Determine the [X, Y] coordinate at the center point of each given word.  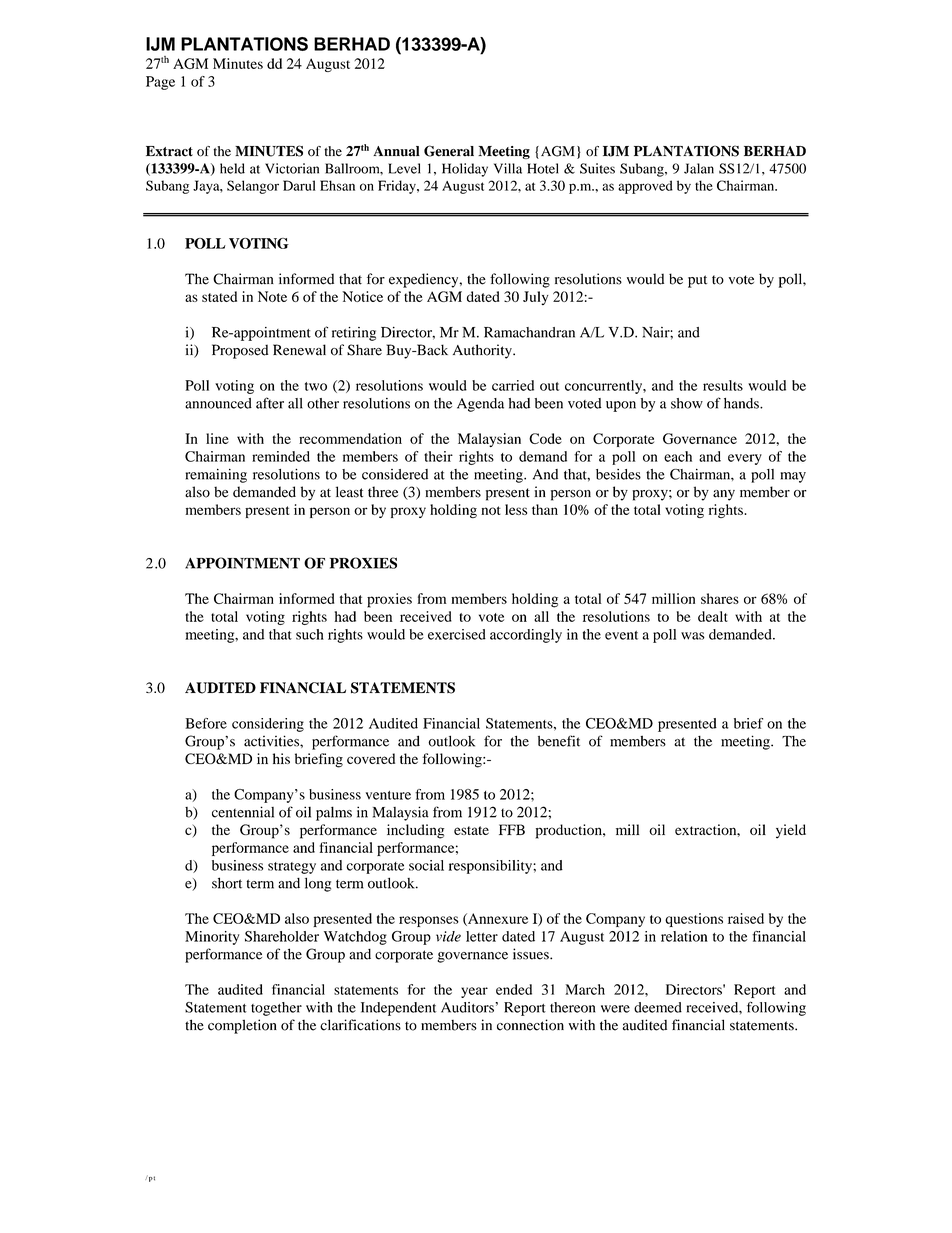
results [723, 385]
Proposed [240, 351]
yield [791, 831]
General [449, 151]
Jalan [699, 168]
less [516, 509]
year [474, 992]
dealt [713, 616]
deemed [658, 1007]
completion [242, 1026]
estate [471, 830]
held [232, 168]
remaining [216, 476]
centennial [243, 812]
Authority [483, 351]
